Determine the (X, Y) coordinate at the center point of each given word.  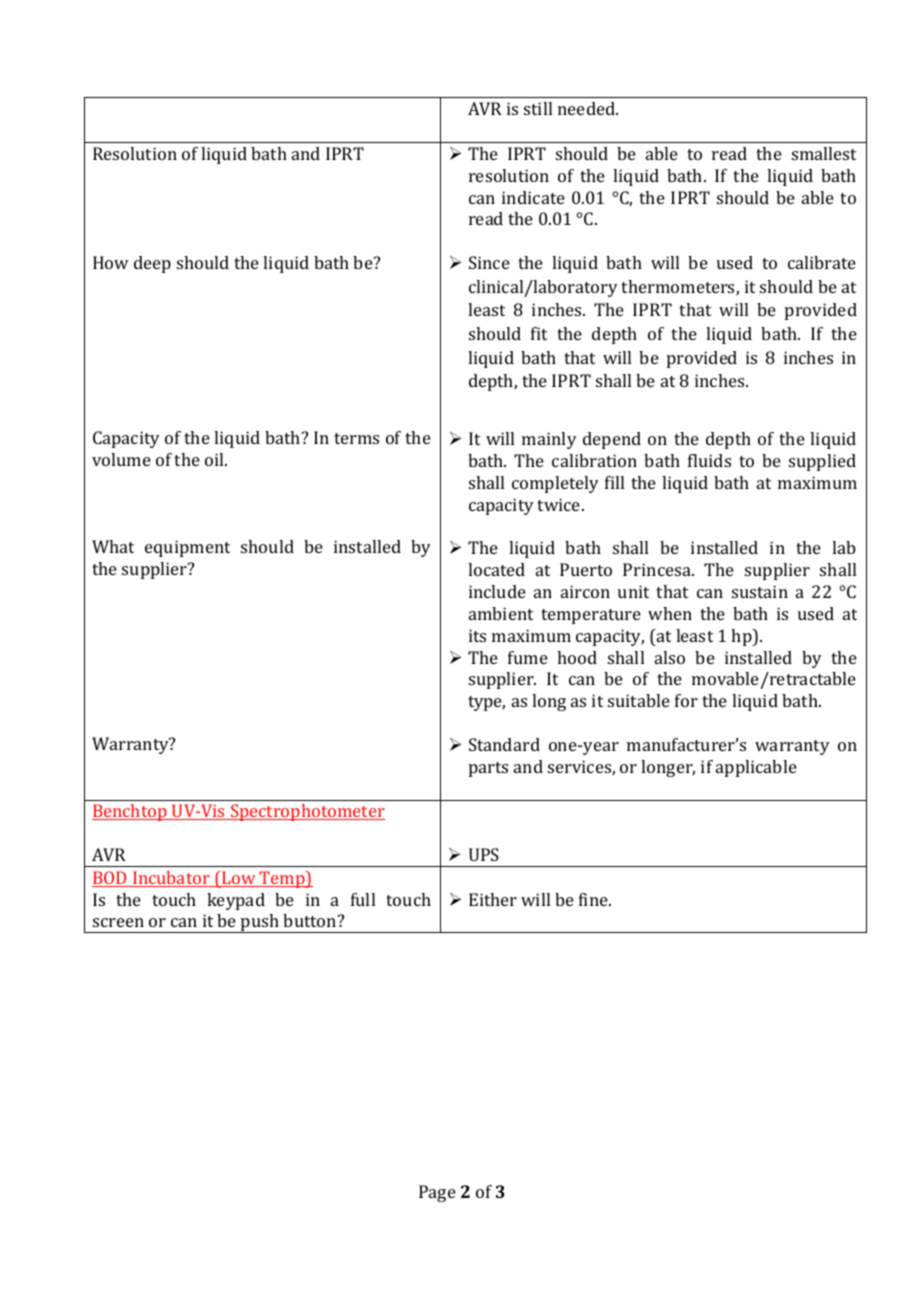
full (363, 899)
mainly (549, 440)
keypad (236, 901)
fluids (709, 460)
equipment (187, 548)
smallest (824, 153)
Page (437, 1193)
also (670, 657)
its (477, 635)
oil (216, 459)
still (538, 108)
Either (493, 899)
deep (152, 264)
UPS (484, 854)
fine (594, 899)
